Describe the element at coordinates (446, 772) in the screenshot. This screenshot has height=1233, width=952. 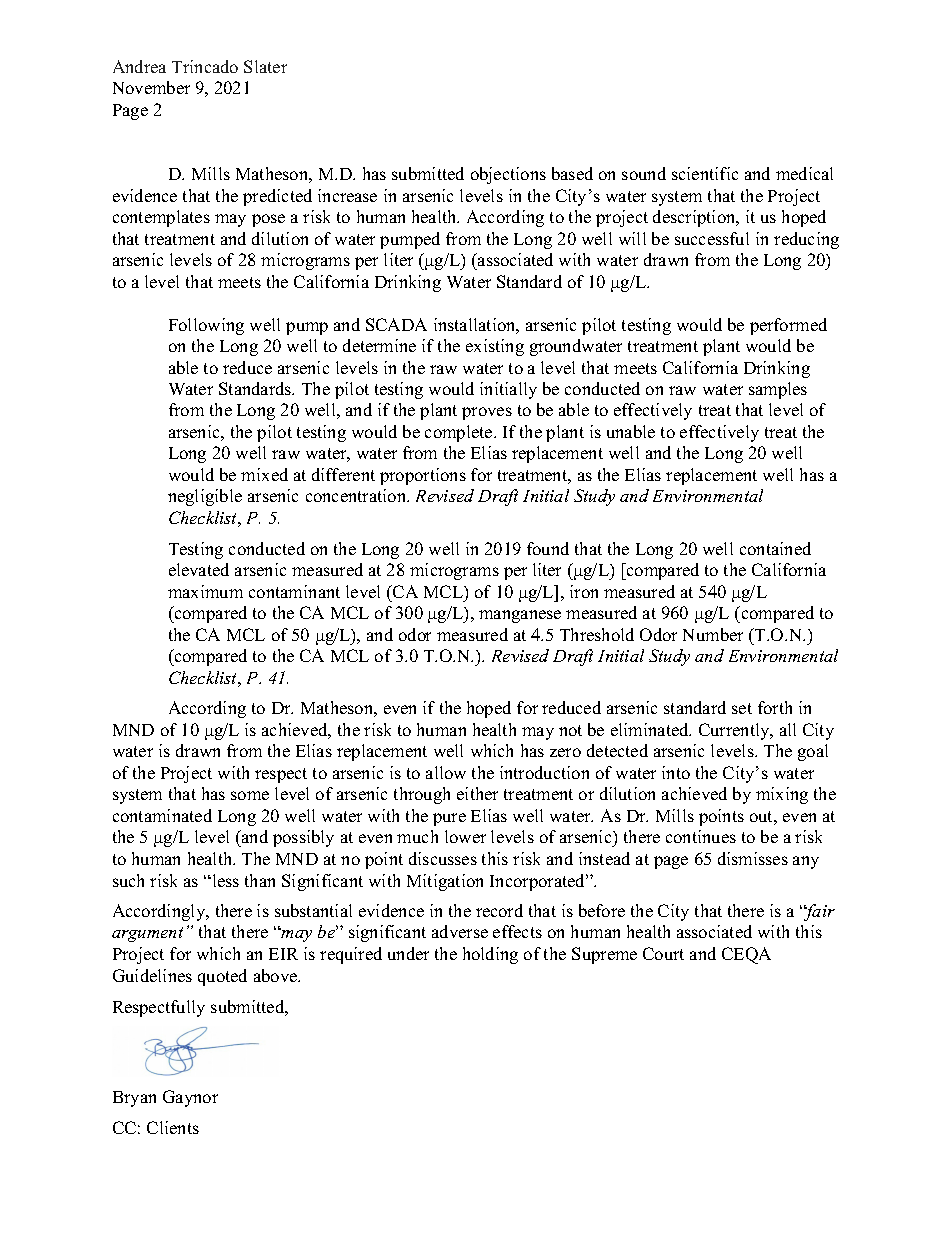
I see `allow` at that location.
